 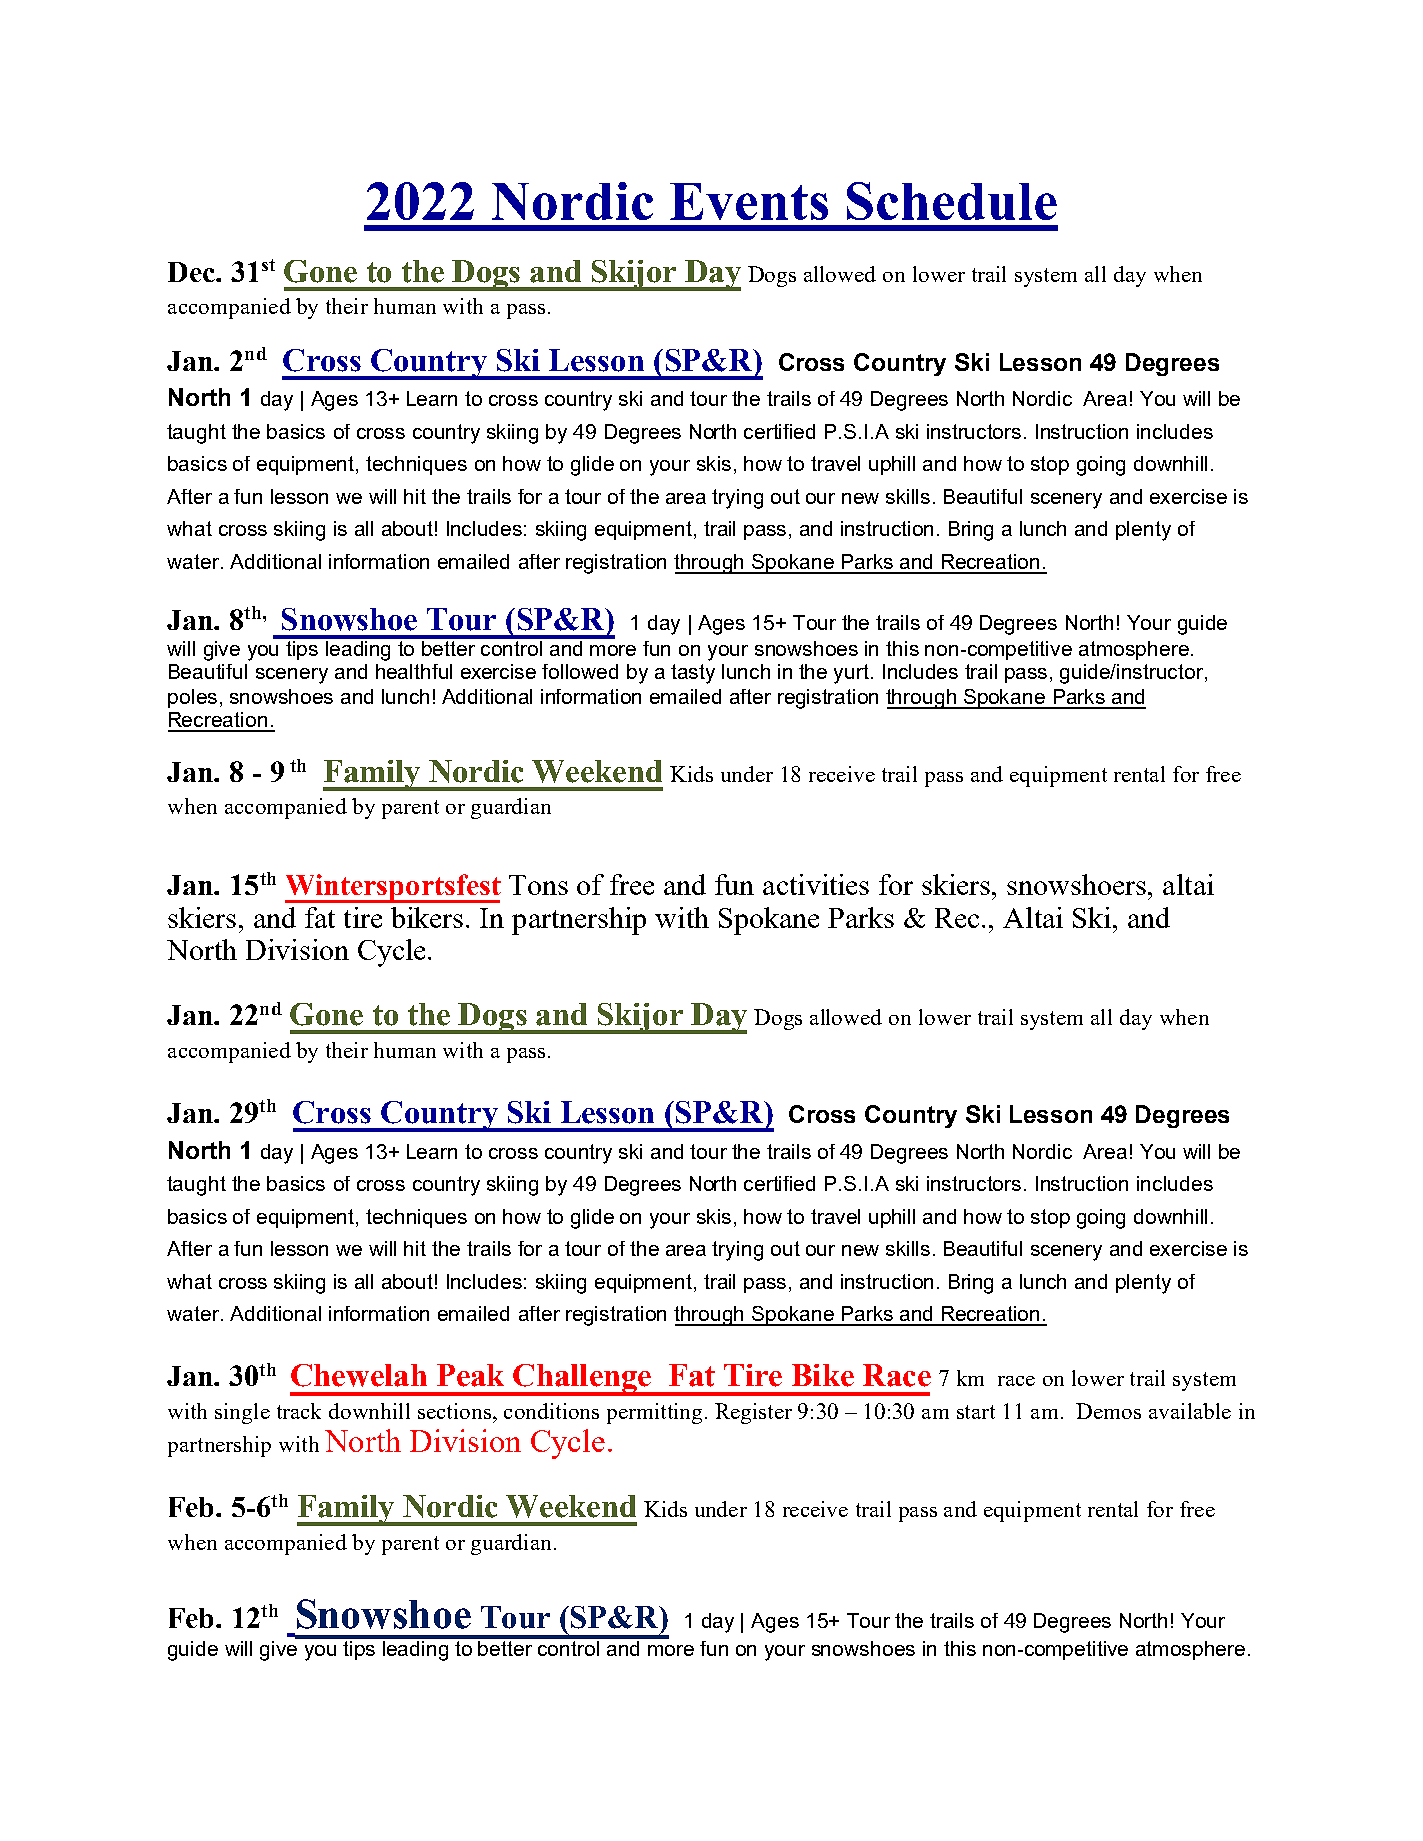 I want to click on healthful, so click(x=414, y=671).
